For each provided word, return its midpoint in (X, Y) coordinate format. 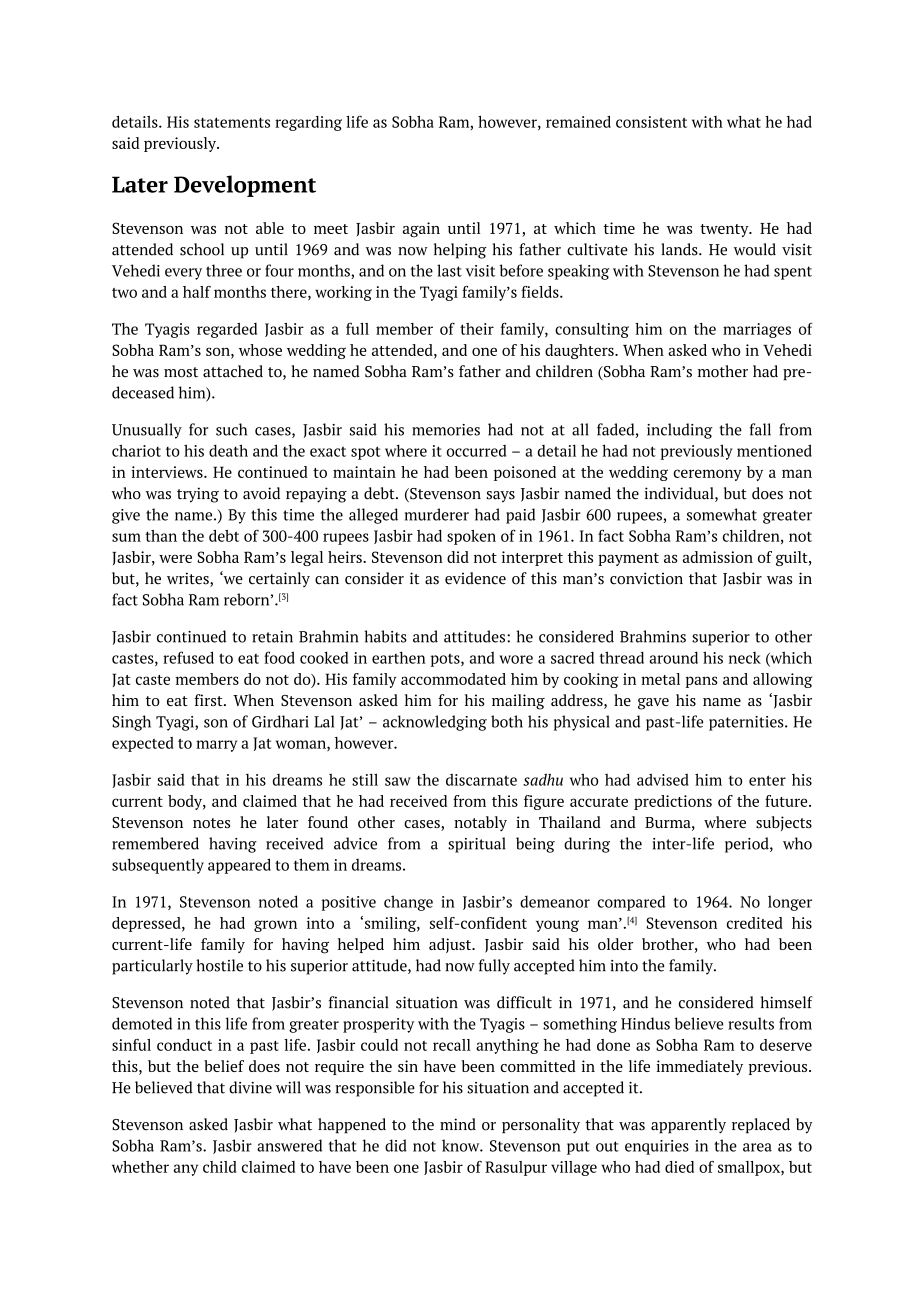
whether (140, 1167)
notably (480, 823)
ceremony (707, 475)
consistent (651, 122)
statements (232, 122)
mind (458, 1124)
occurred (476, 451)
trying (198, 495)
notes (211, 823)
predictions (673, 802)
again (421, 229)
